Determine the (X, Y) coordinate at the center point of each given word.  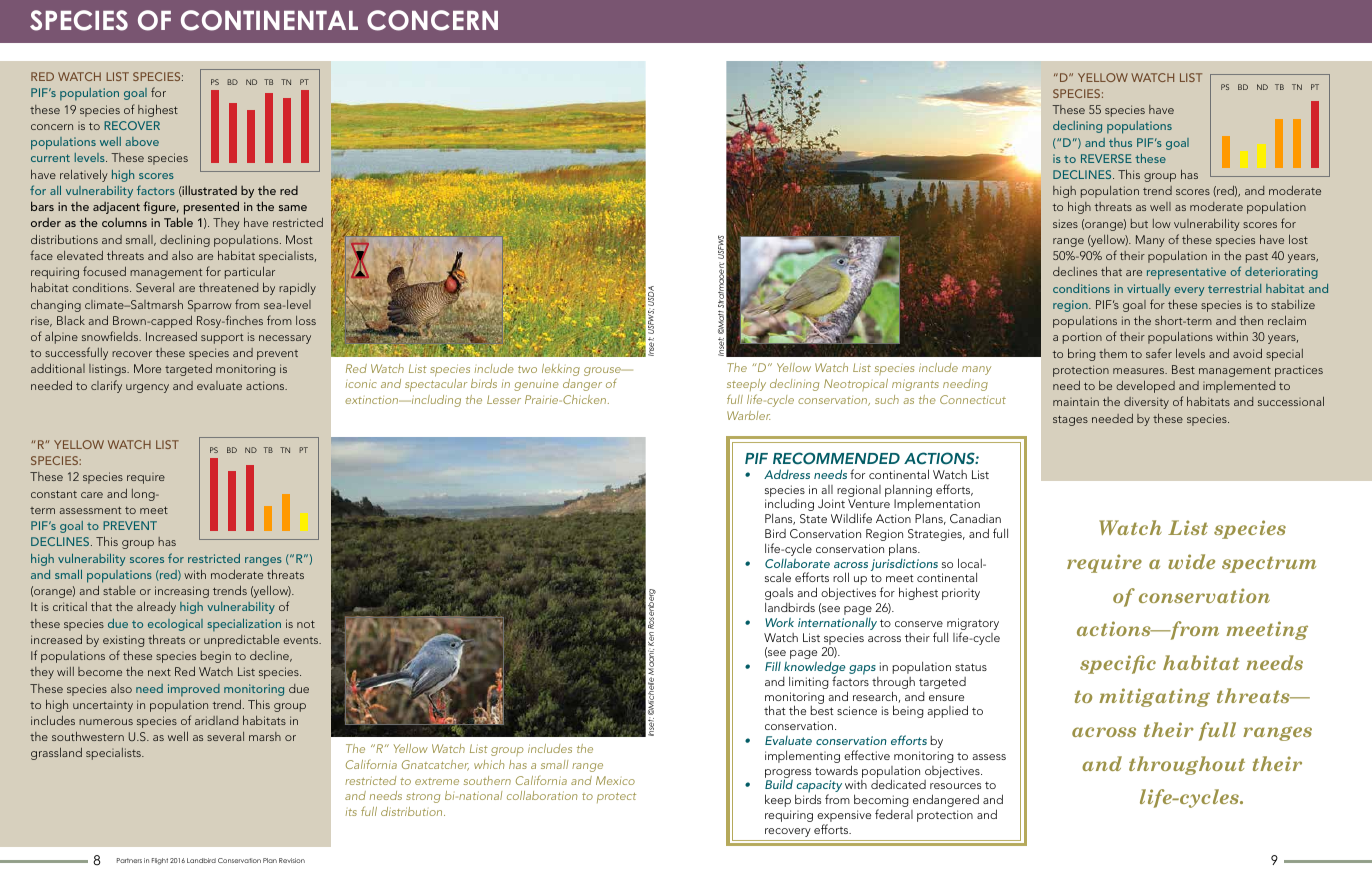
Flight (160, 861)
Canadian (975, 518)
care (92, 495)
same (293, 208)
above (142, 141)
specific (1118, 664)
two (527, 369)
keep (778, 800)
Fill (773, 666)
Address (787, 474)
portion (1082, 338)
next (159, 672)
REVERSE (1106, 158)
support (222, 339)
